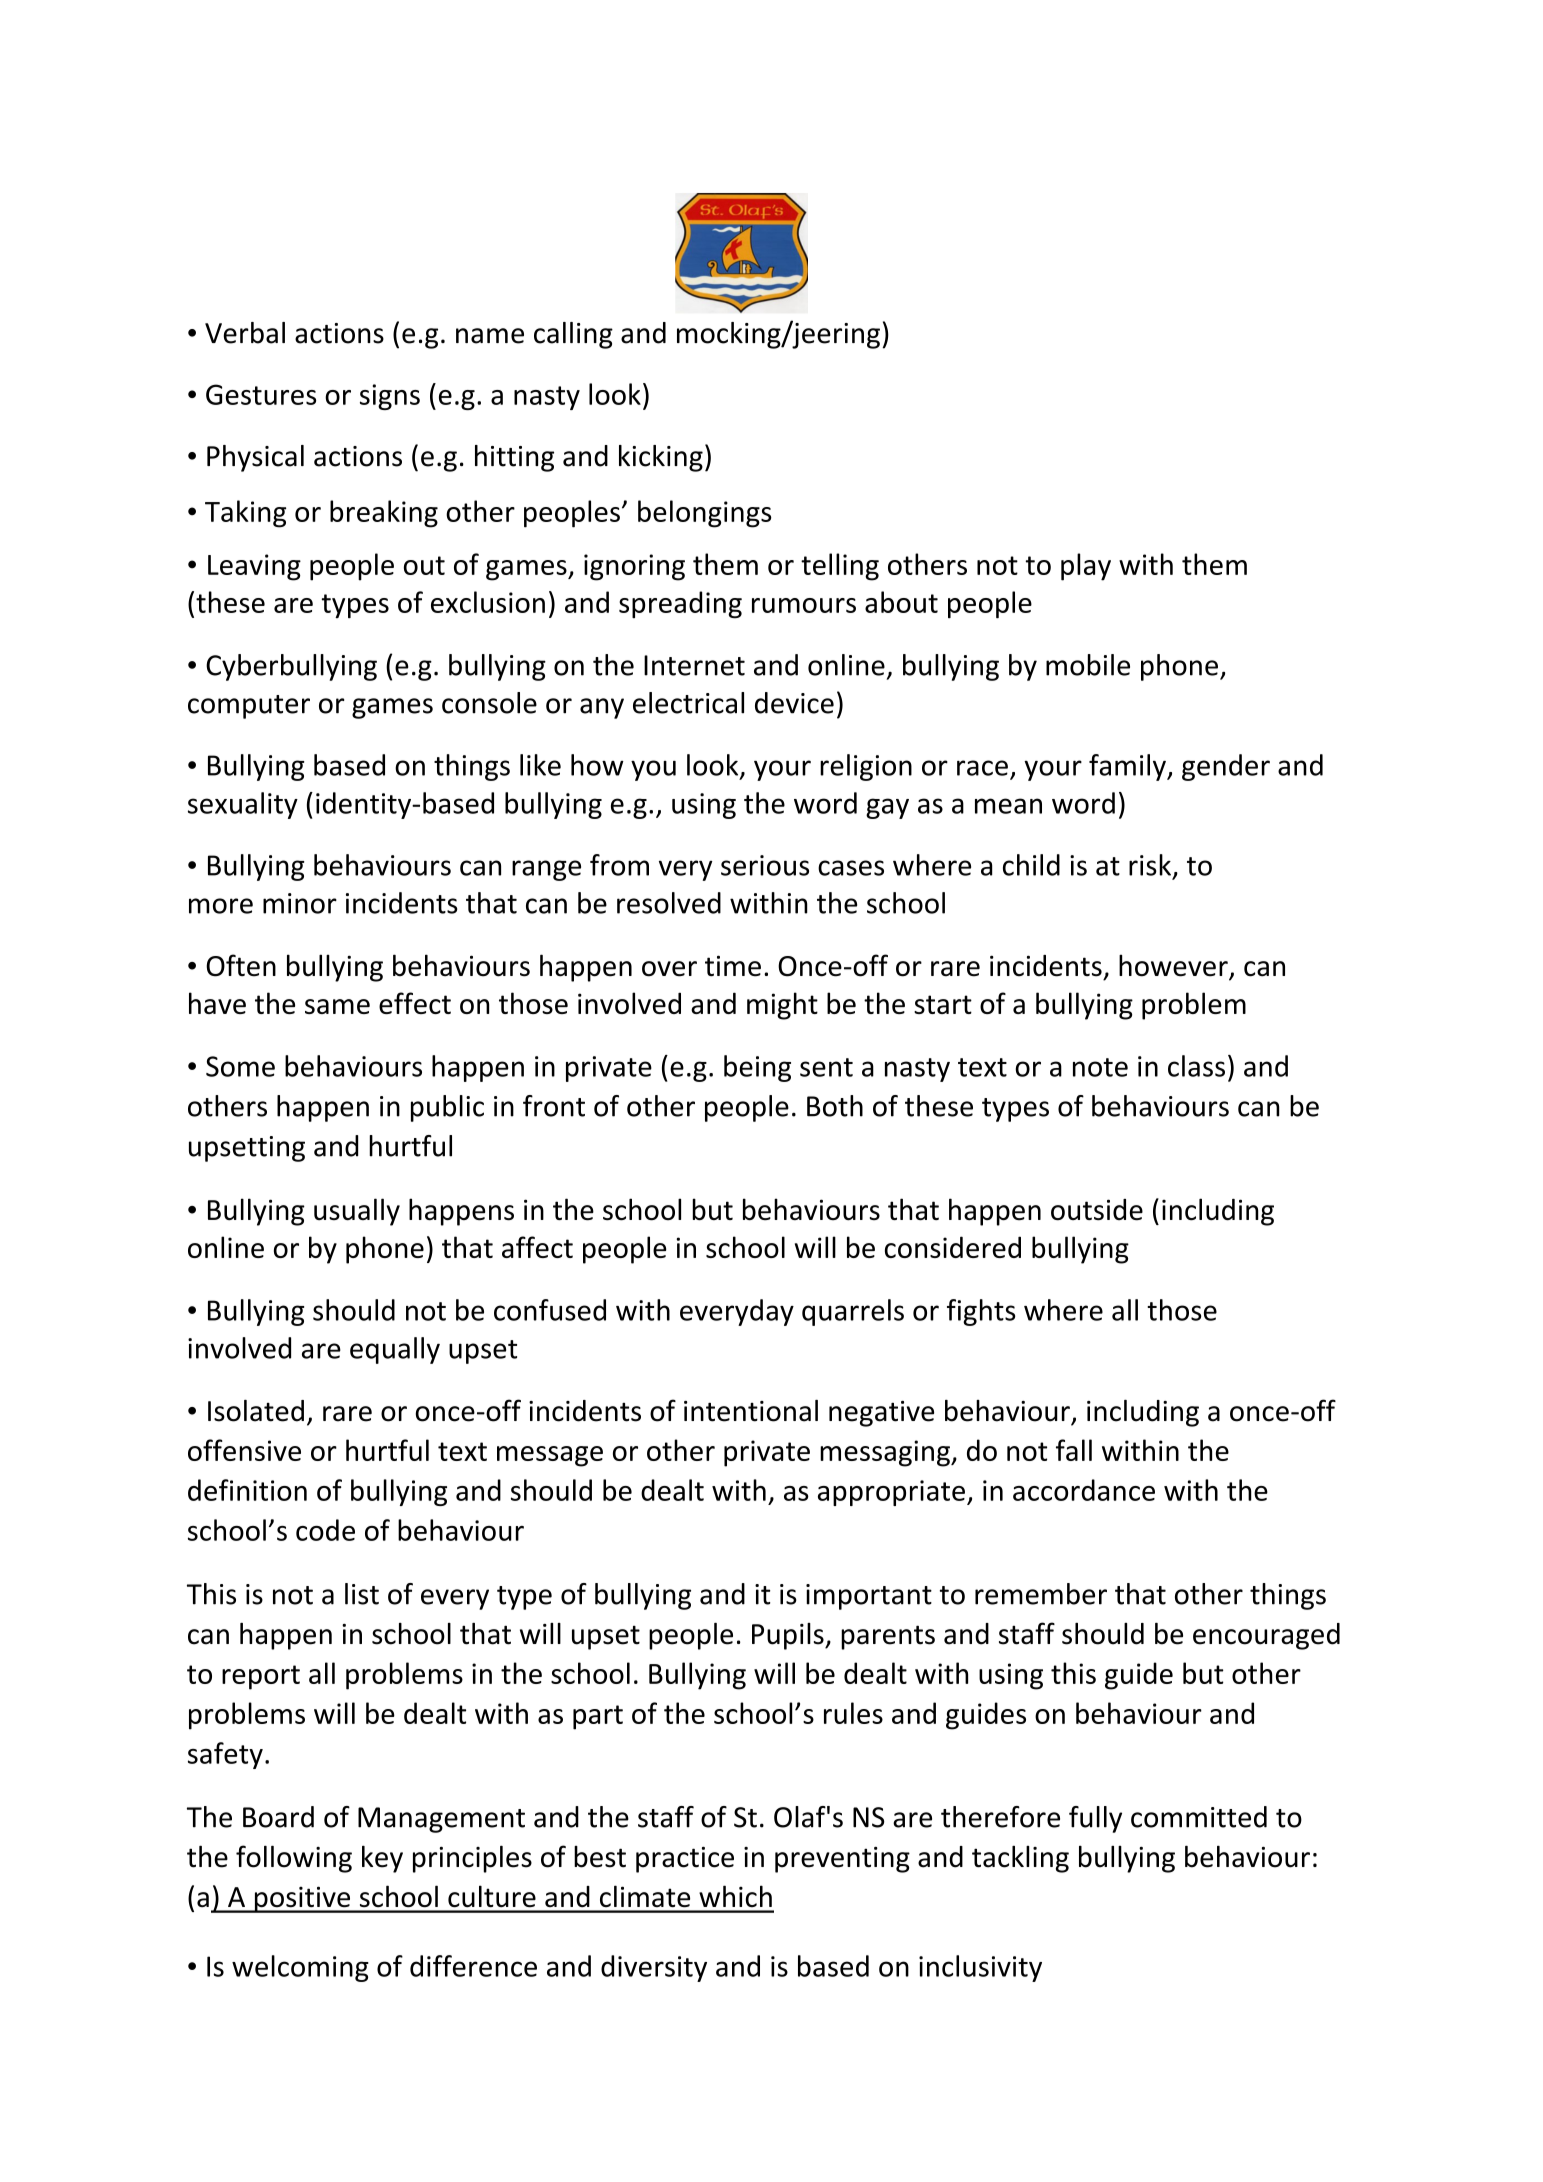 The width and height of the document is (1543, 2182). Describe the element at coordinates (685, 1860) in the document. I see `practice` at that location.
